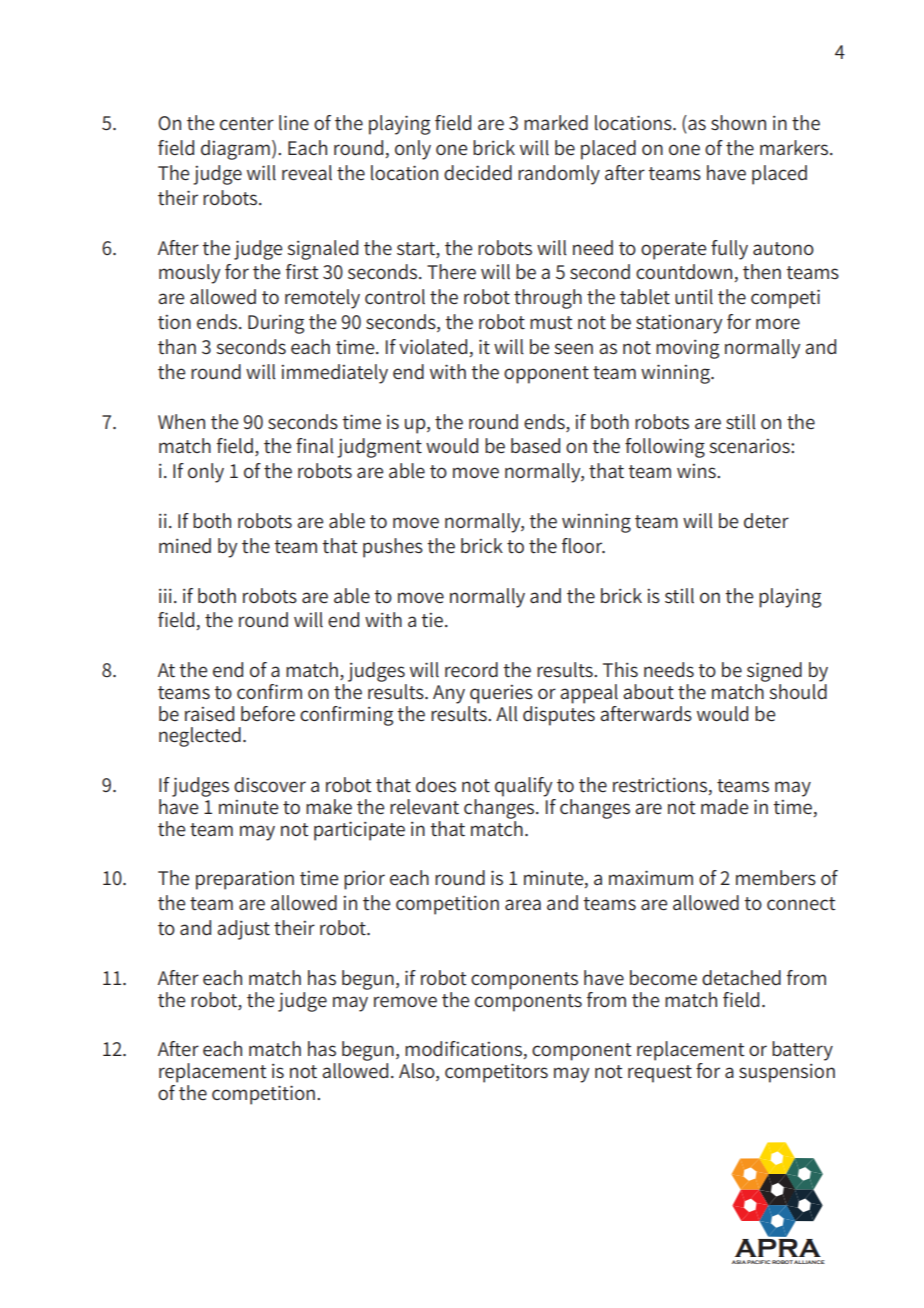 The height and width of the screenshot is (1308, 924). What do you see at coordinates (535, 445) in the screenshot?
I see `based` at bounding box center [535, 445].
